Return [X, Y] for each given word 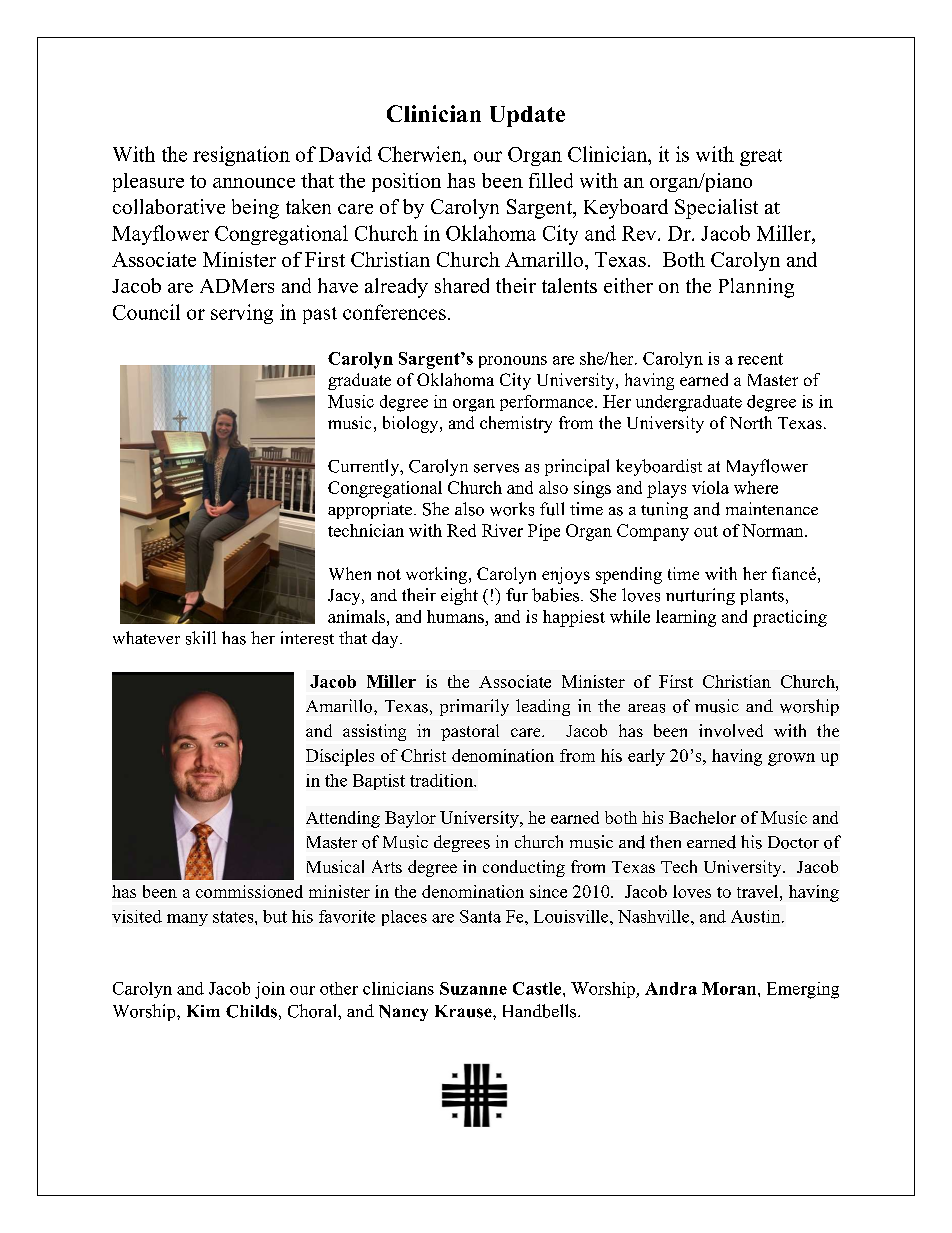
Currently [365, 467]
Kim [203, 1011]
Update [527, 116]
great [761, 157]
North [751, 422]
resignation [241, 156]
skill [201, 638]
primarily [474, 707]
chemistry [516, 424]
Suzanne [473, 988]
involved [731, 730]
